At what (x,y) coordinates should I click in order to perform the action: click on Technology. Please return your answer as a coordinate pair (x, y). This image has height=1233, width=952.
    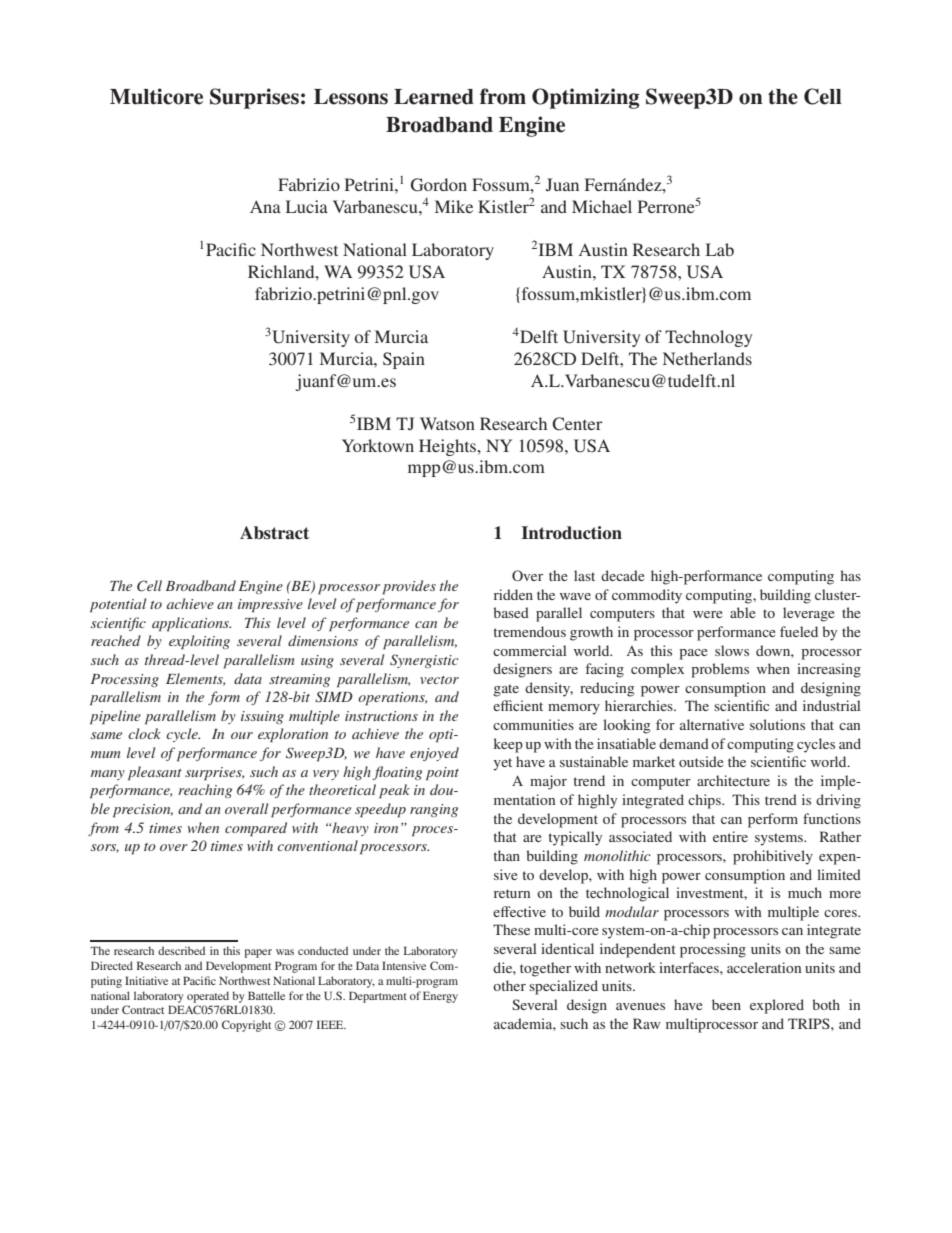
    Looking at the image, I should click on (708, 338).
